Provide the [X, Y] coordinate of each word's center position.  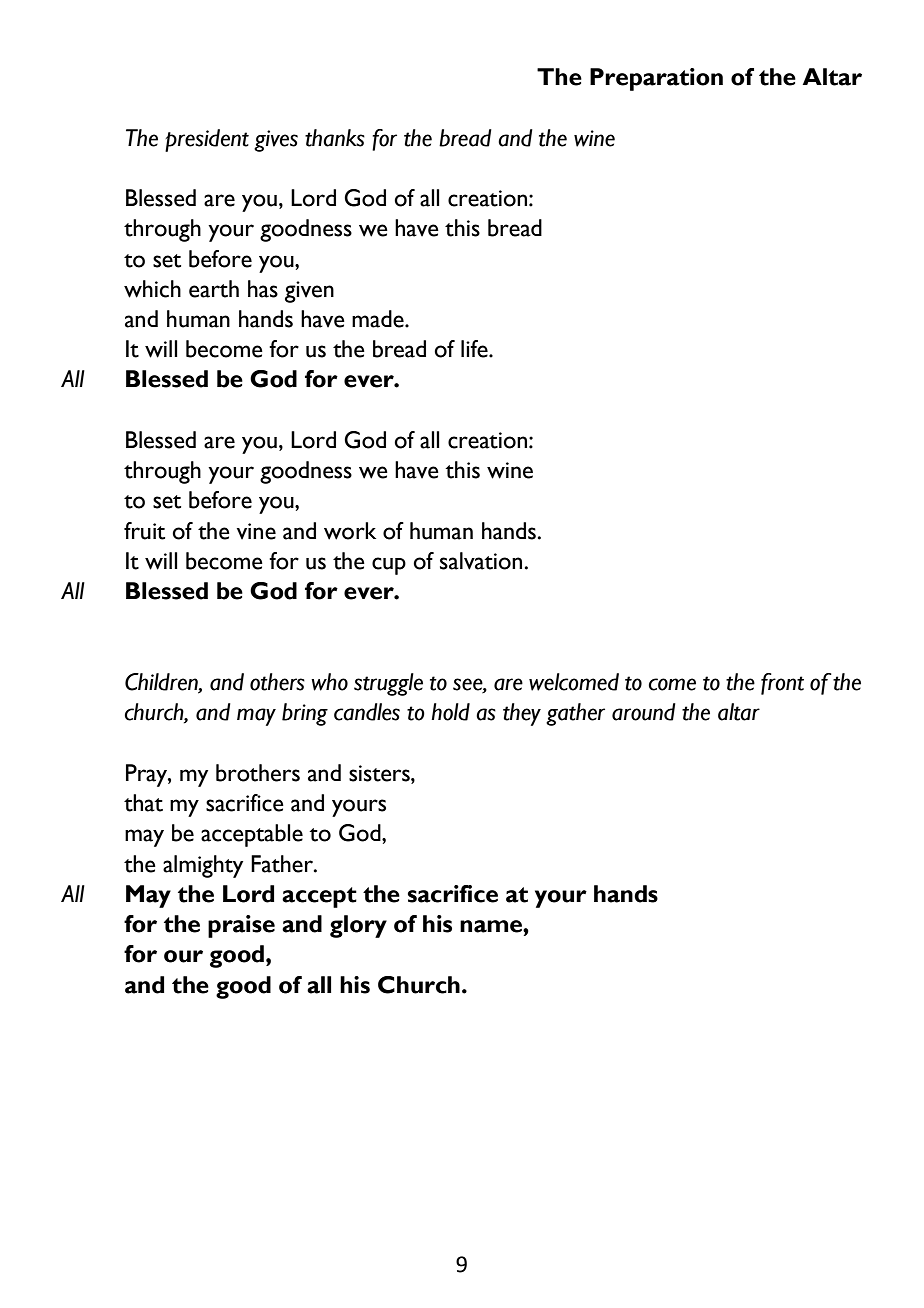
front [782, 684]
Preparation [656, 79]
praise [241, 926]
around [644, 712]
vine [256, 531]
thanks [335, 138]
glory [358, 926]
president [207, 140]
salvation [481, 561]
